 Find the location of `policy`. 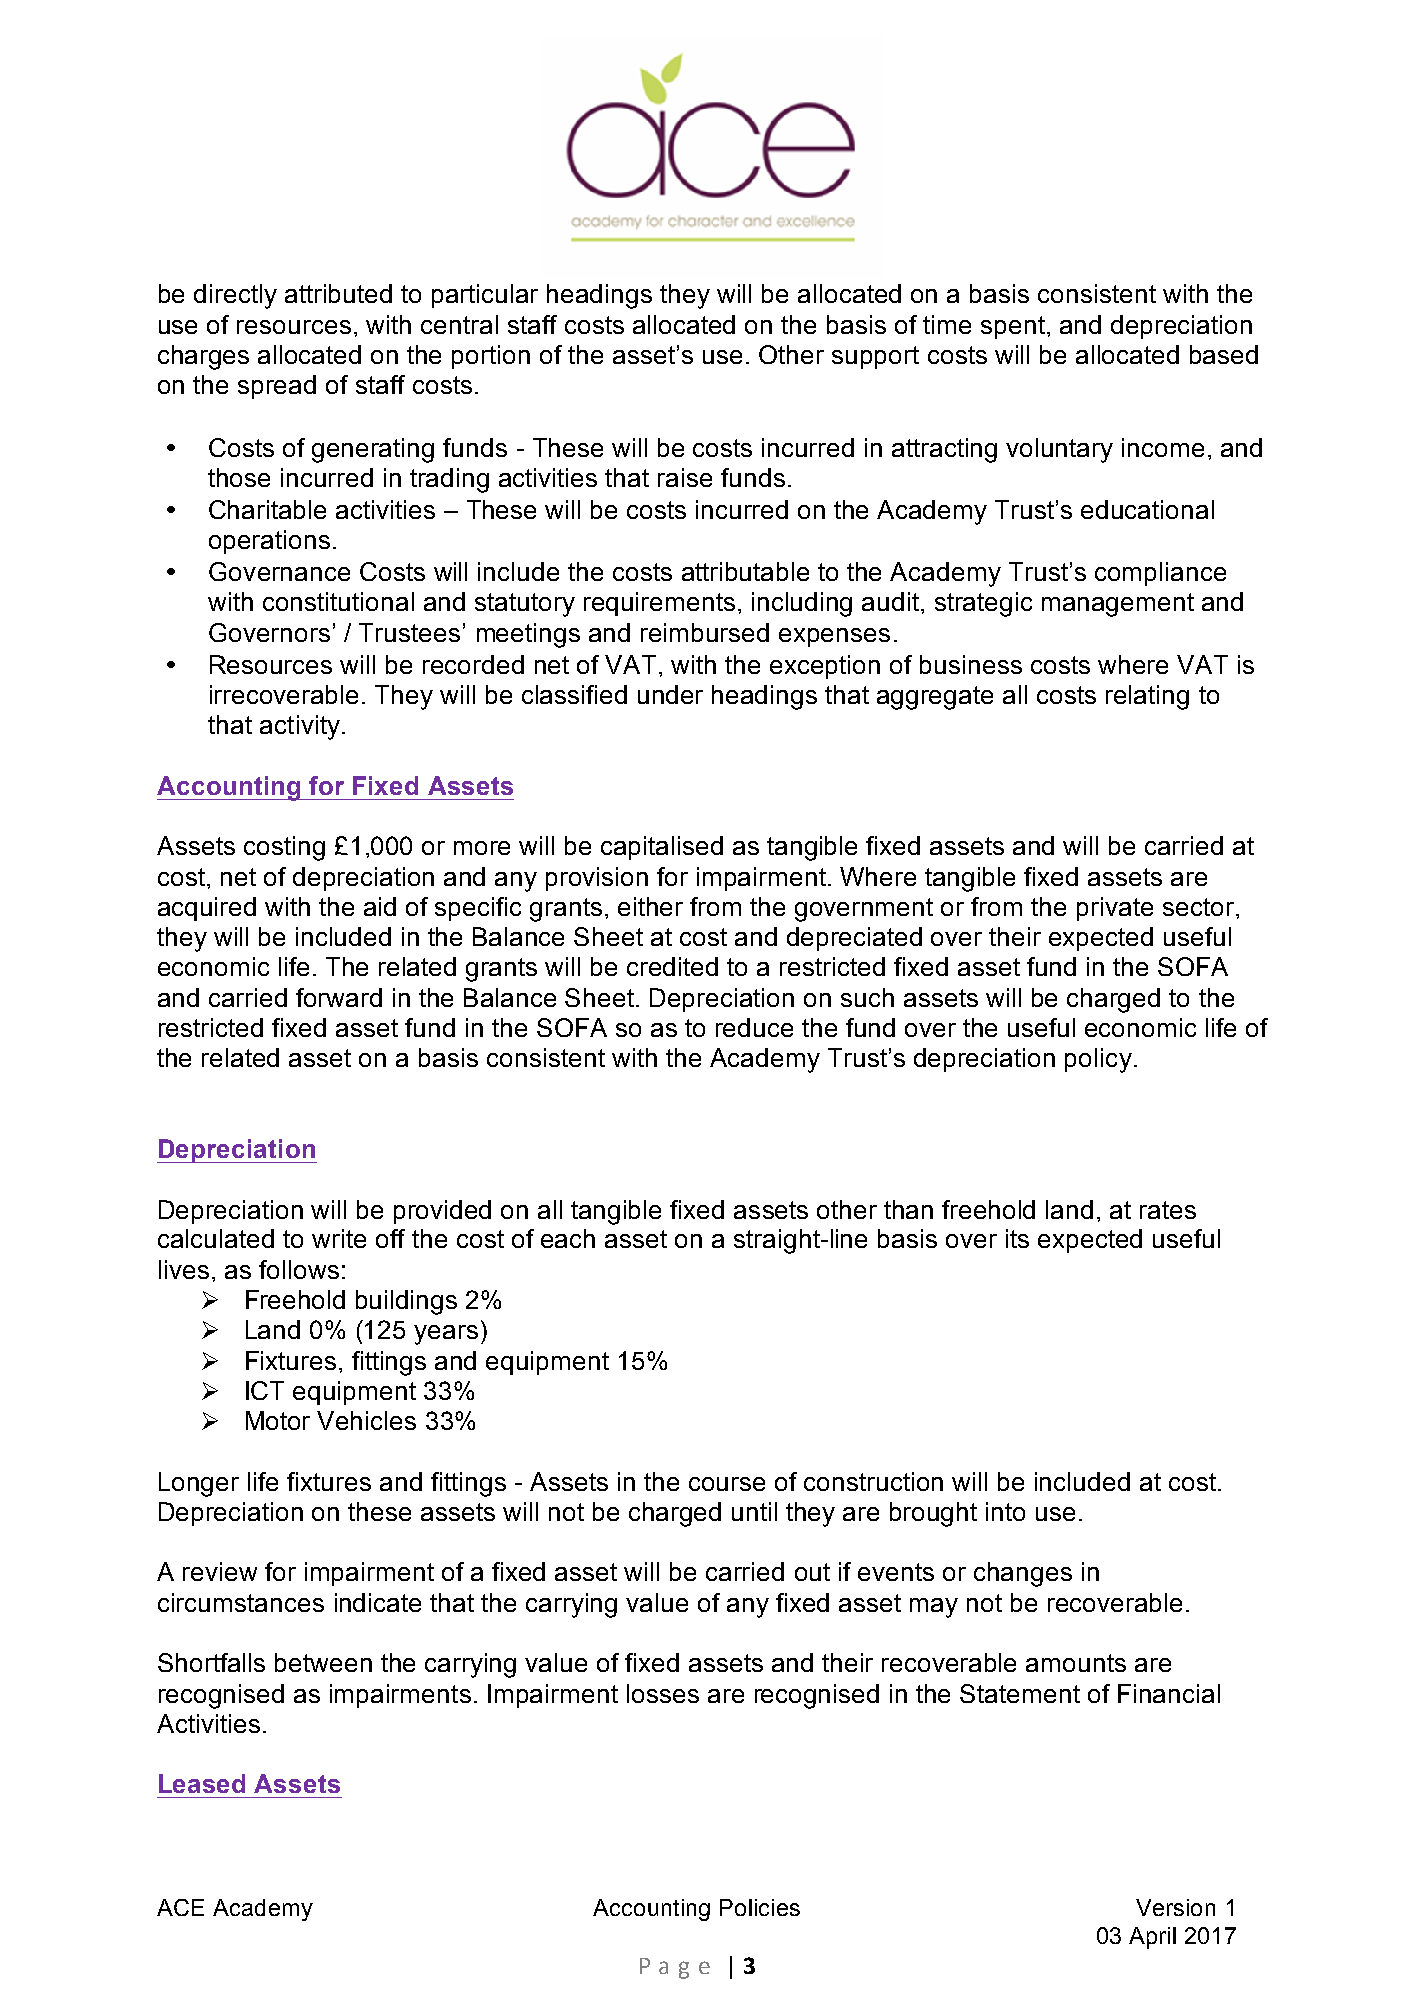

policy is located at coordinates (1098, 1060).
